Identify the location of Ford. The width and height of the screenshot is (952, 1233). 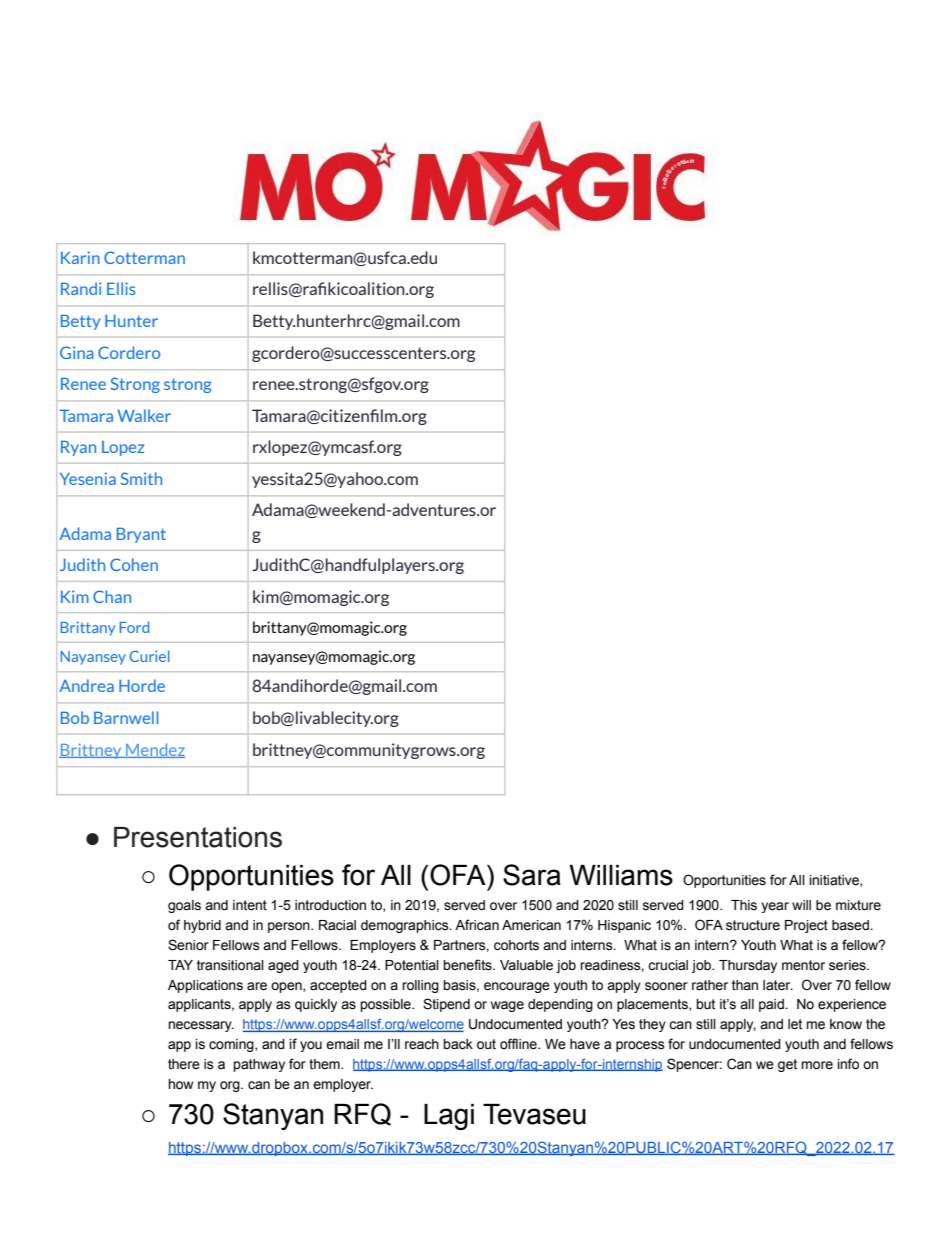
(134, 627).
